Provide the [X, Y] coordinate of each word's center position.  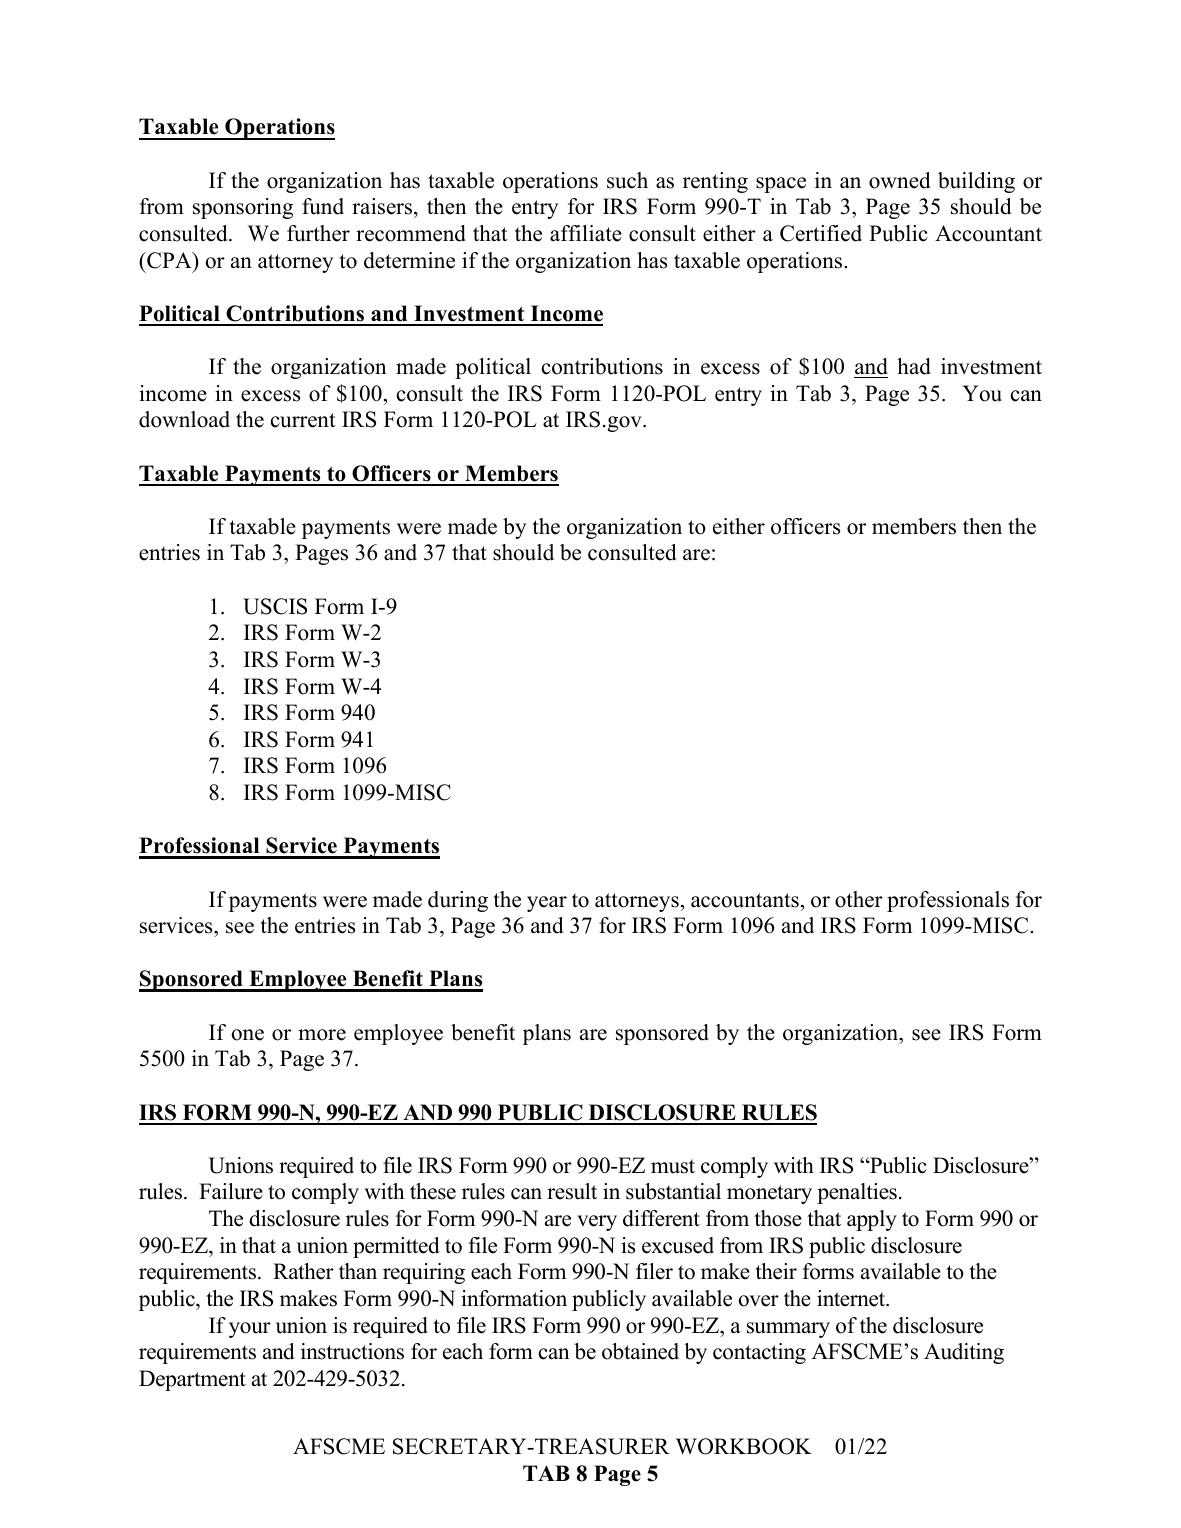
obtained [640, 1351]
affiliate [586, 233]
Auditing [964, 1353]
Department [192, 1380]
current [303, 420]
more [322, 1035]
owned [899, 180]
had [914, 366]
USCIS [275, 606]
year [547, 904]
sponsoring [243, 208]
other [859, 899]
